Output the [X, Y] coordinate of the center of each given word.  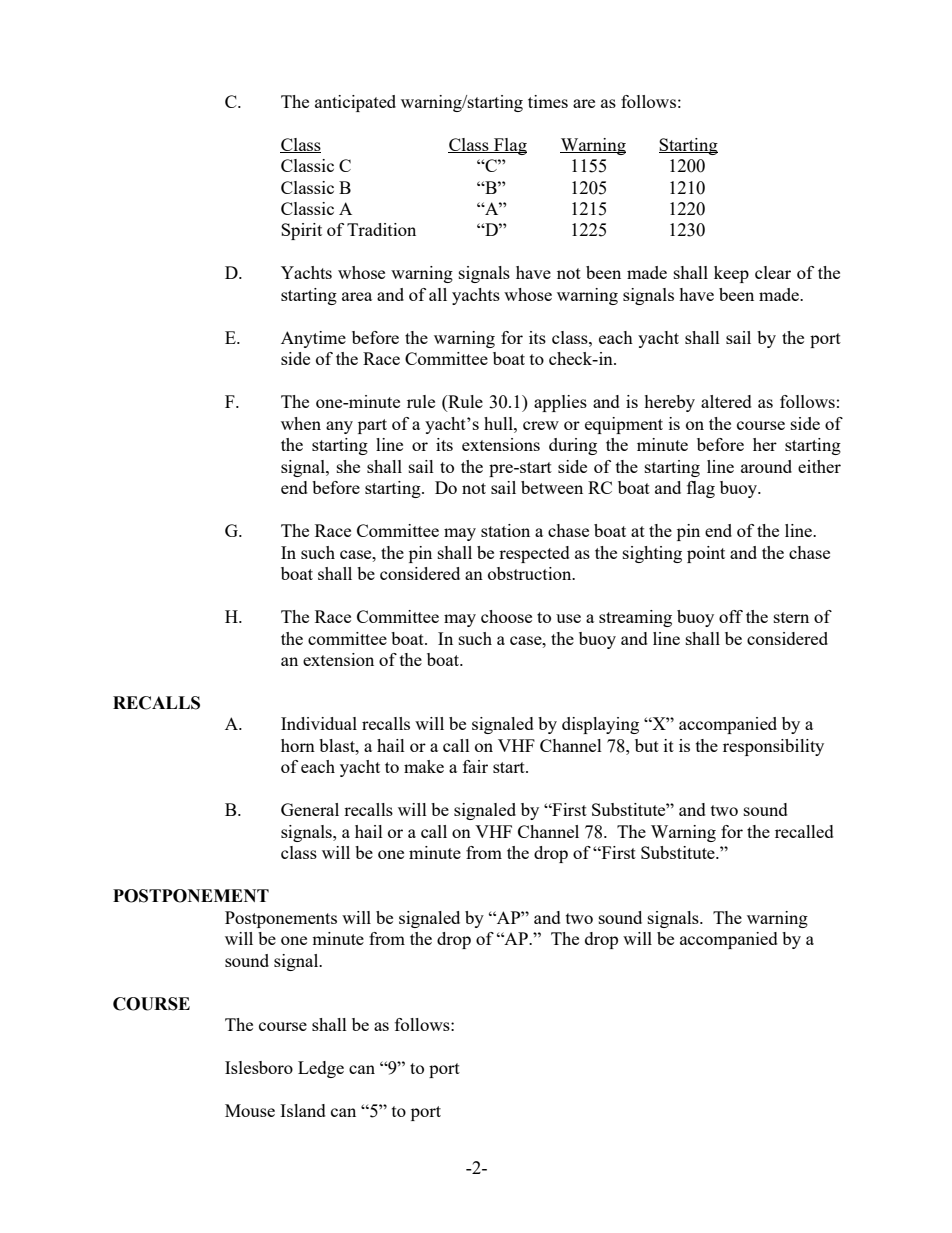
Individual [319, 723]
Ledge [321, 1069]
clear [773, 272]
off [731, 616]
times [548, 101]
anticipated [355, 103]
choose [506, 616]
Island [303, 1110]
